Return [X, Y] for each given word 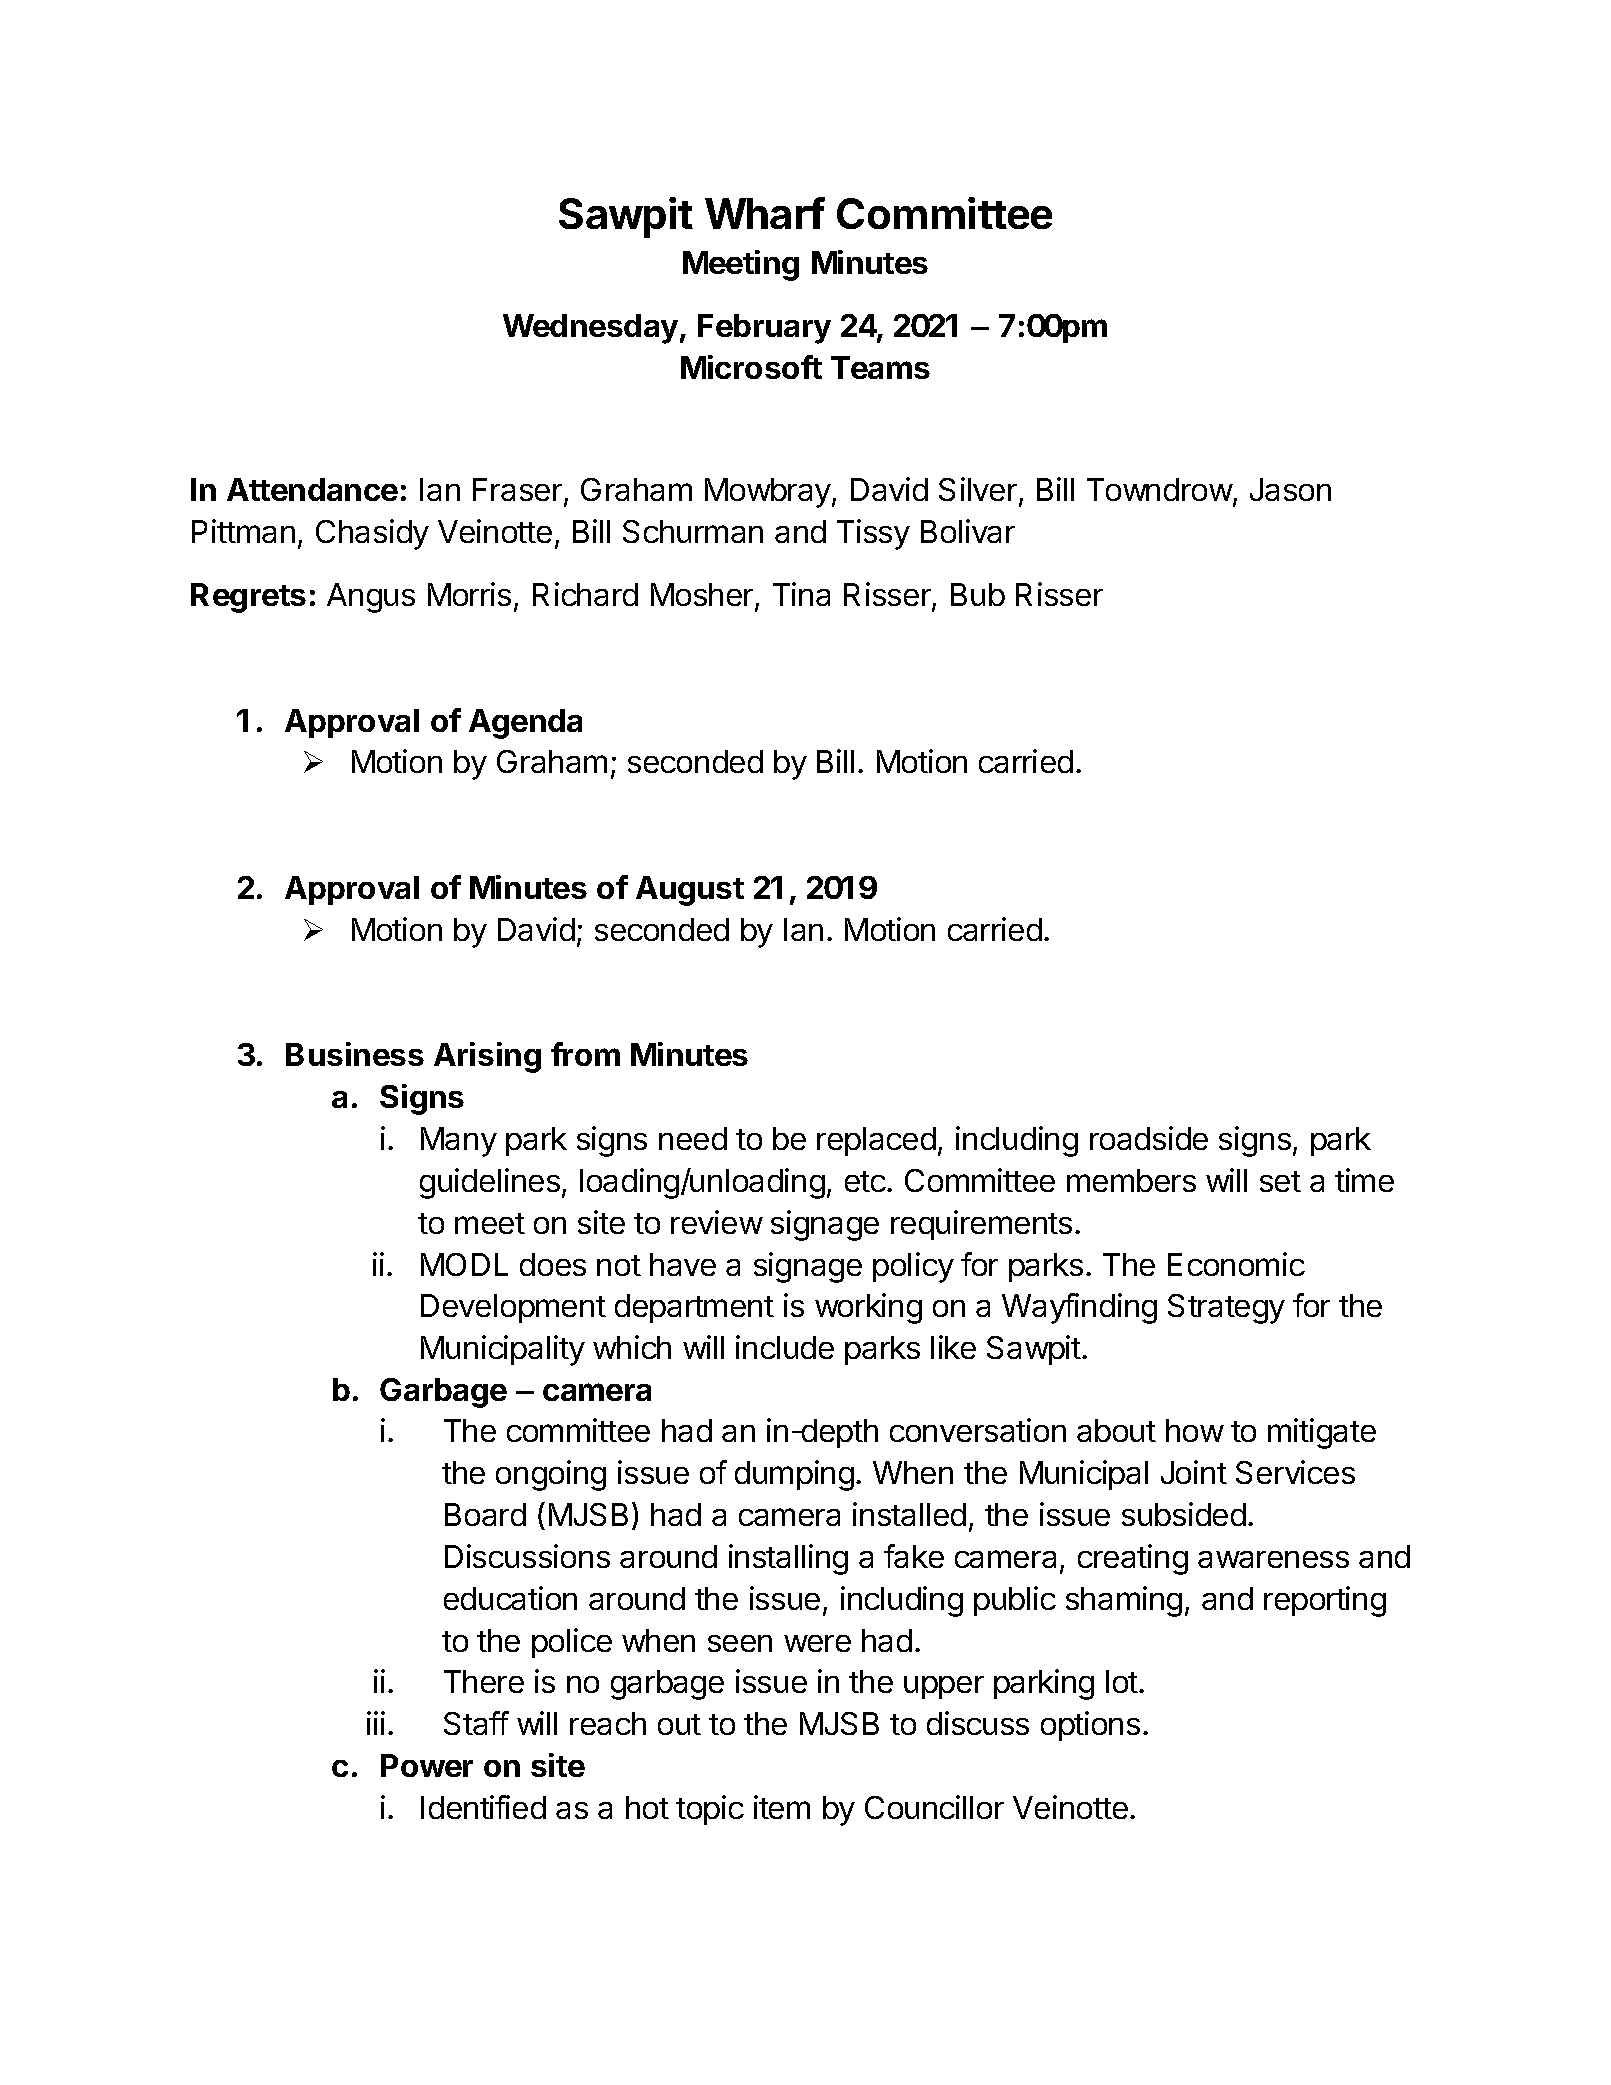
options [1090, 1726]
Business [355, 1054]
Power [427, 1765]
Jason [1290, 489]
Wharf [765, 213]
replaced [876, 1141]
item [782, 1807]
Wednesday [590, 329]
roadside [1149, 1138]
